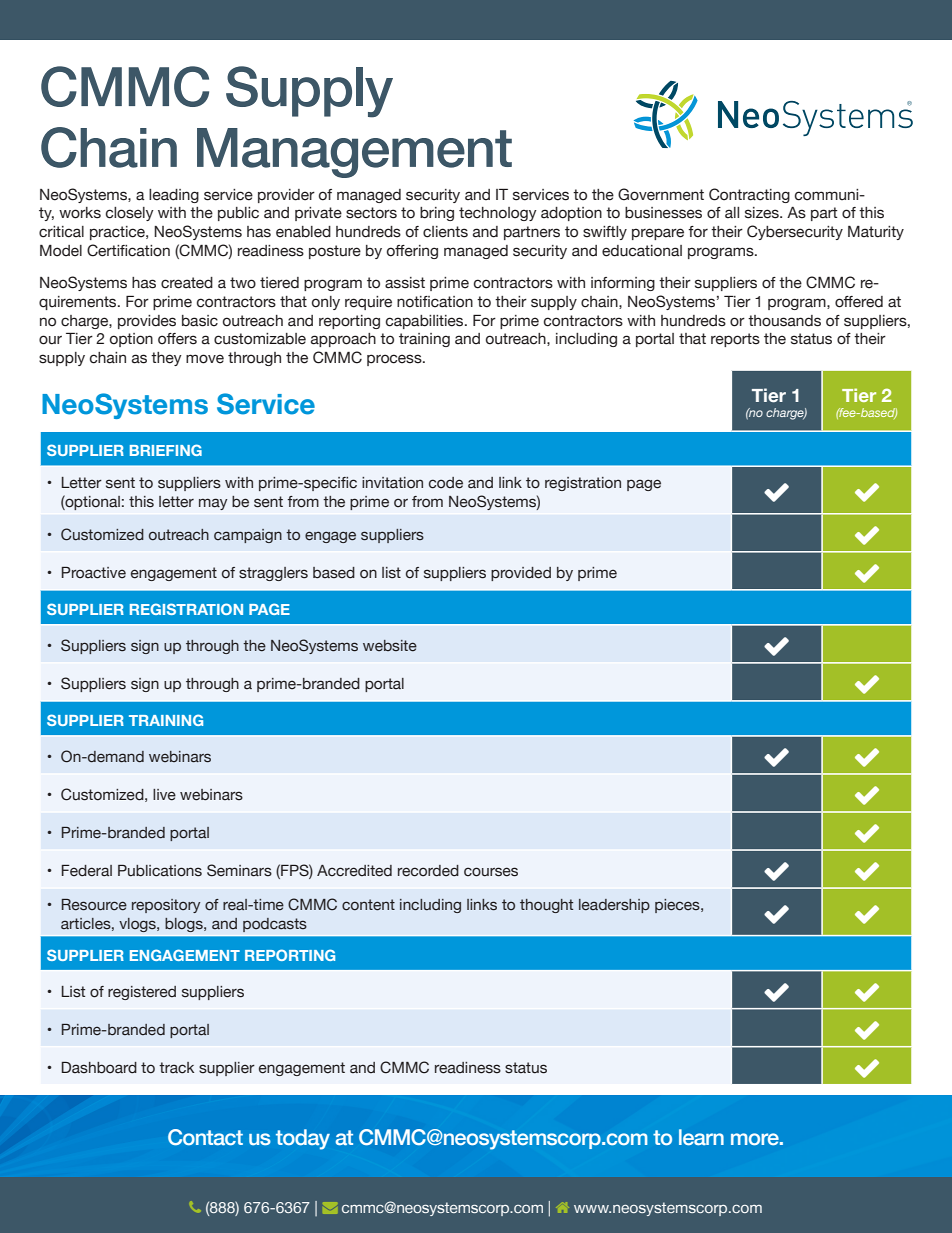 This screenshot has width=952, height=1233. I want to click on Contact, so click(205, 1137).
